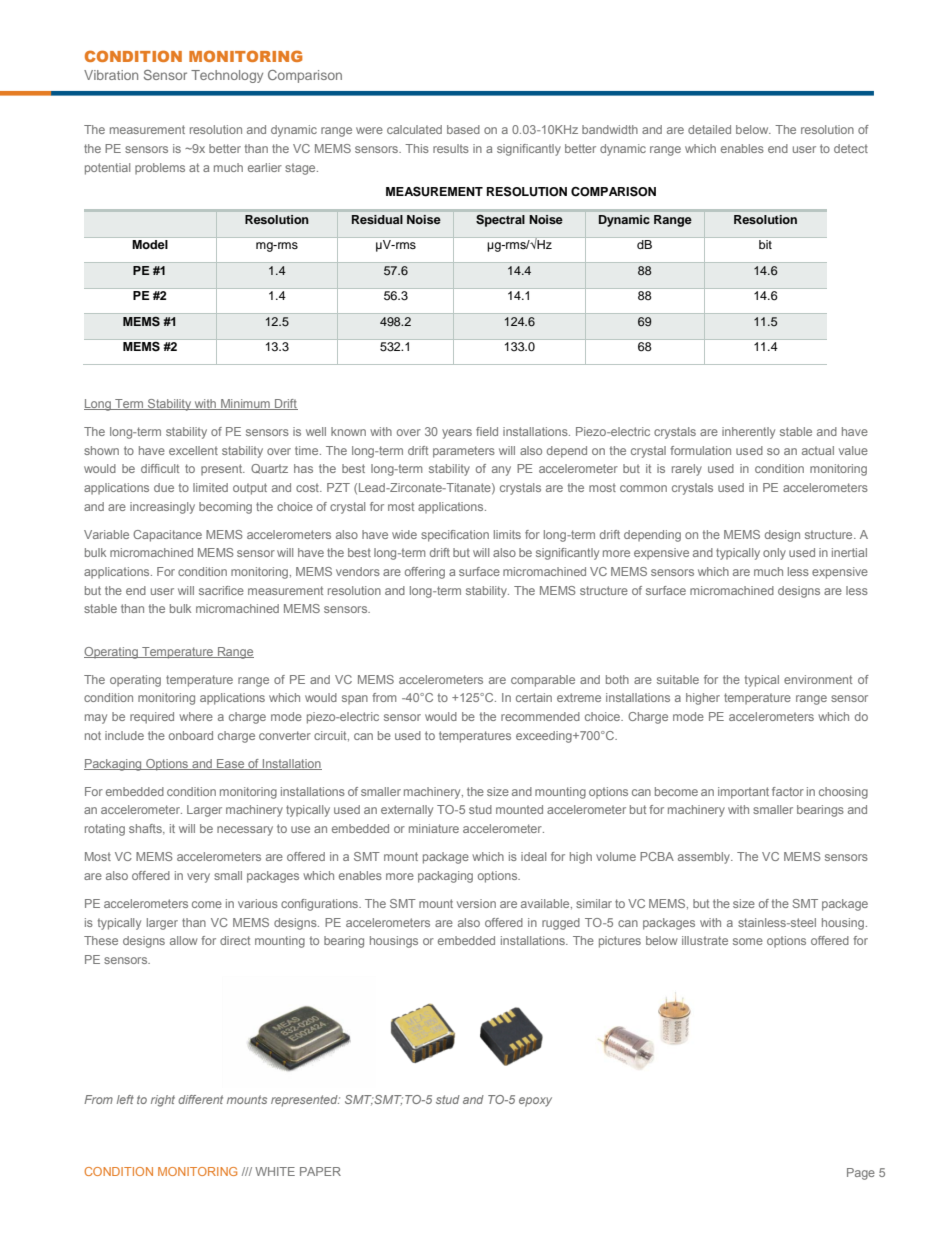  Describe the element at coordinates (535, 1102) in the image. I see `epoxy` at that location.
